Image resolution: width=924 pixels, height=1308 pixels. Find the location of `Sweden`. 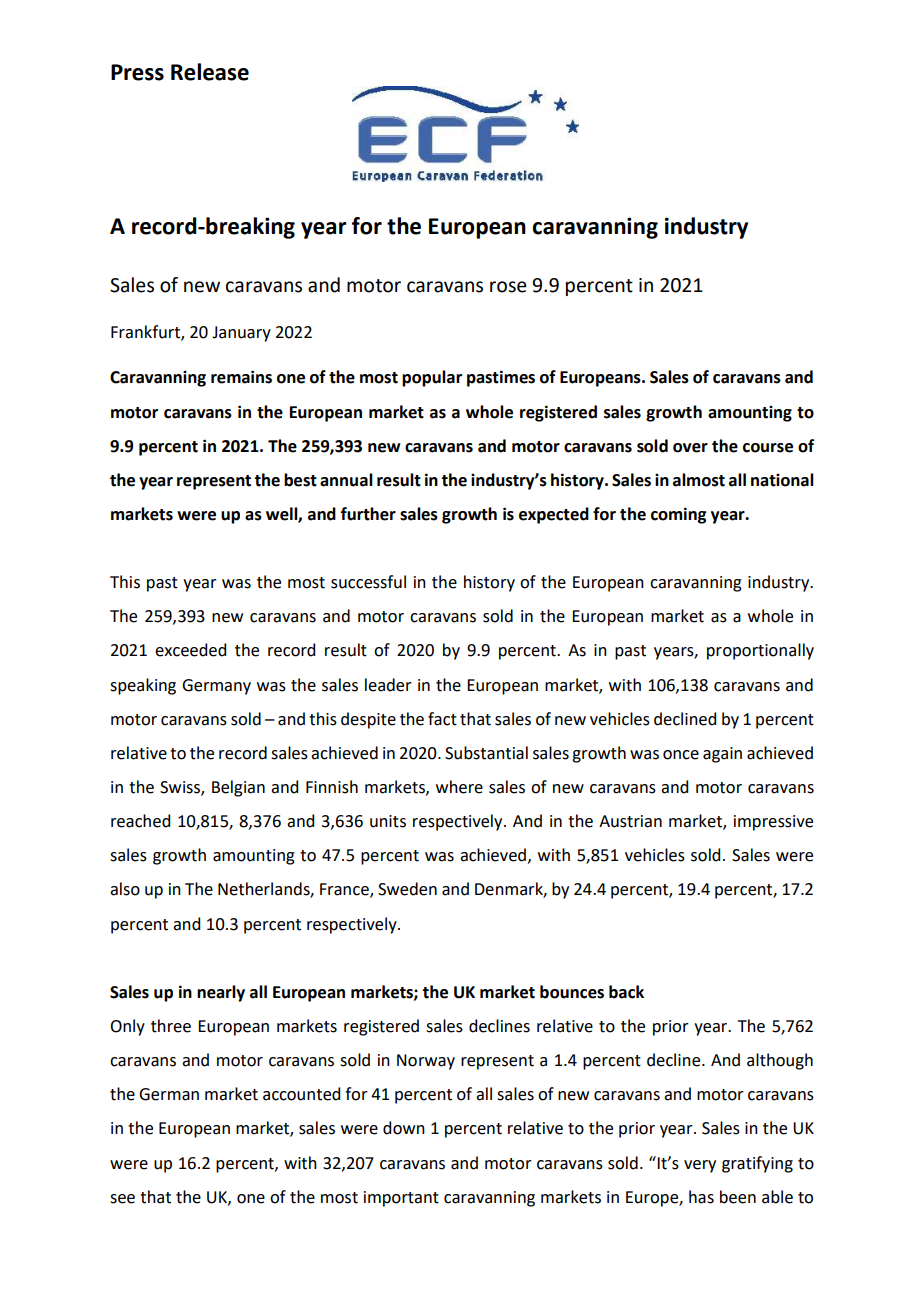

Sweden is located at coordinates (407, 889).
